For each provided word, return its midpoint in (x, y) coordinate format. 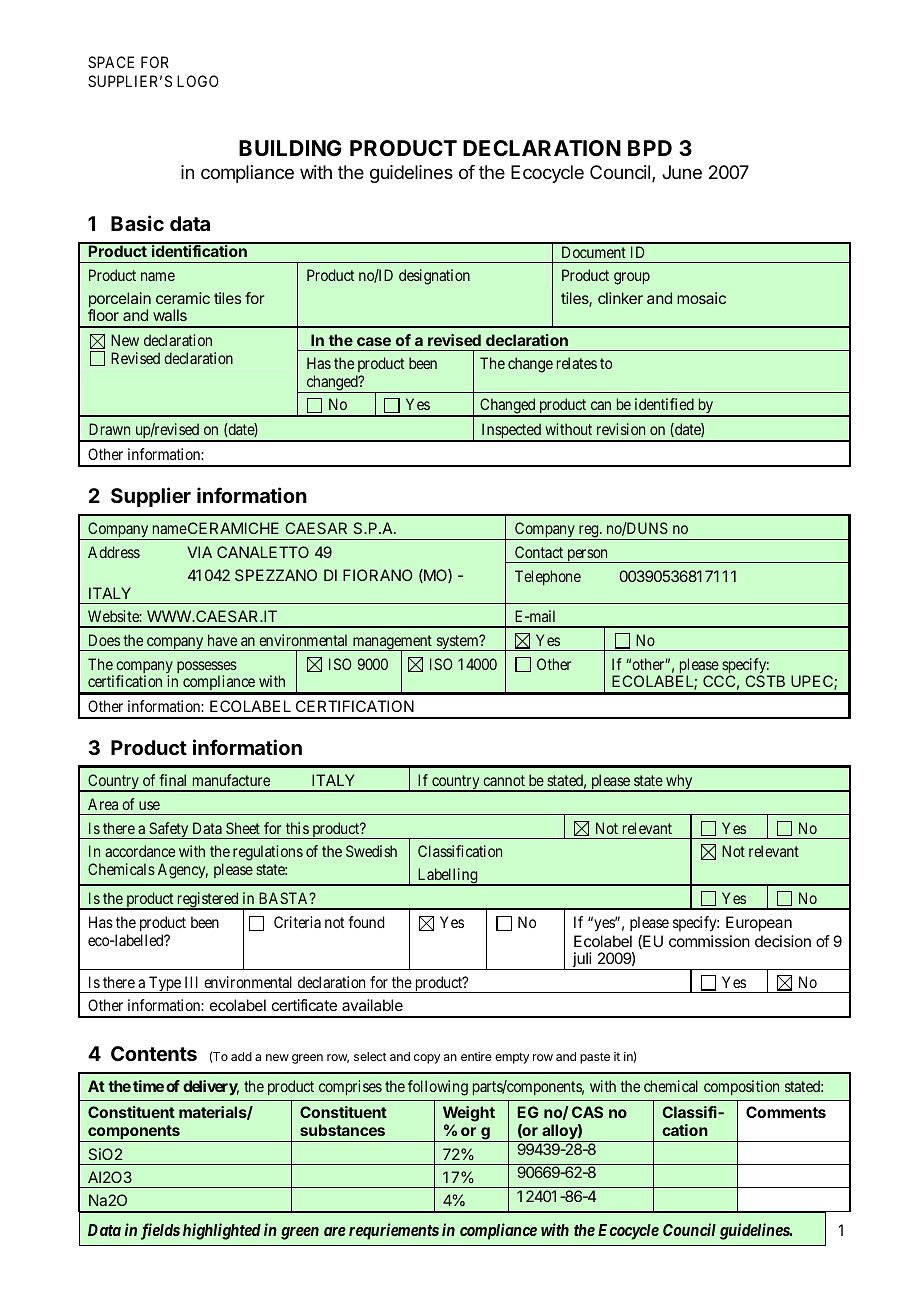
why (679, 783)
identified (664, 404)
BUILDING (290, 148)
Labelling (447, 877)
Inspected (511, 432)
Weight (469, 1115)
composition (741, 1087)
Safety (169, 830)
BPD (650, 148)
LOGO (198, 81)
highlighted (222, 1231)
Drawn (109, 429)
